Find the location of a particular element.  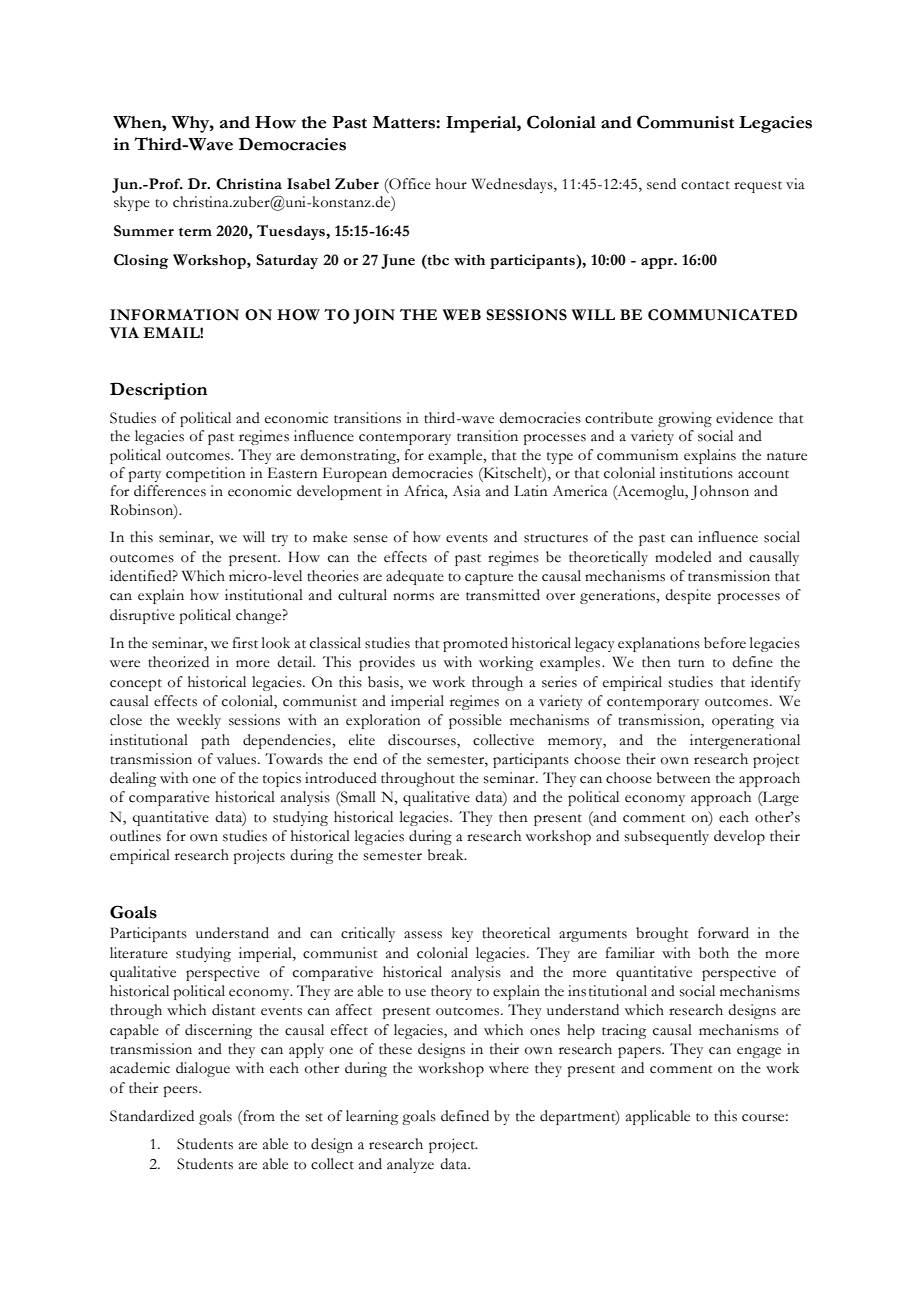

Standardized is located at coordinates (152, 1116).
